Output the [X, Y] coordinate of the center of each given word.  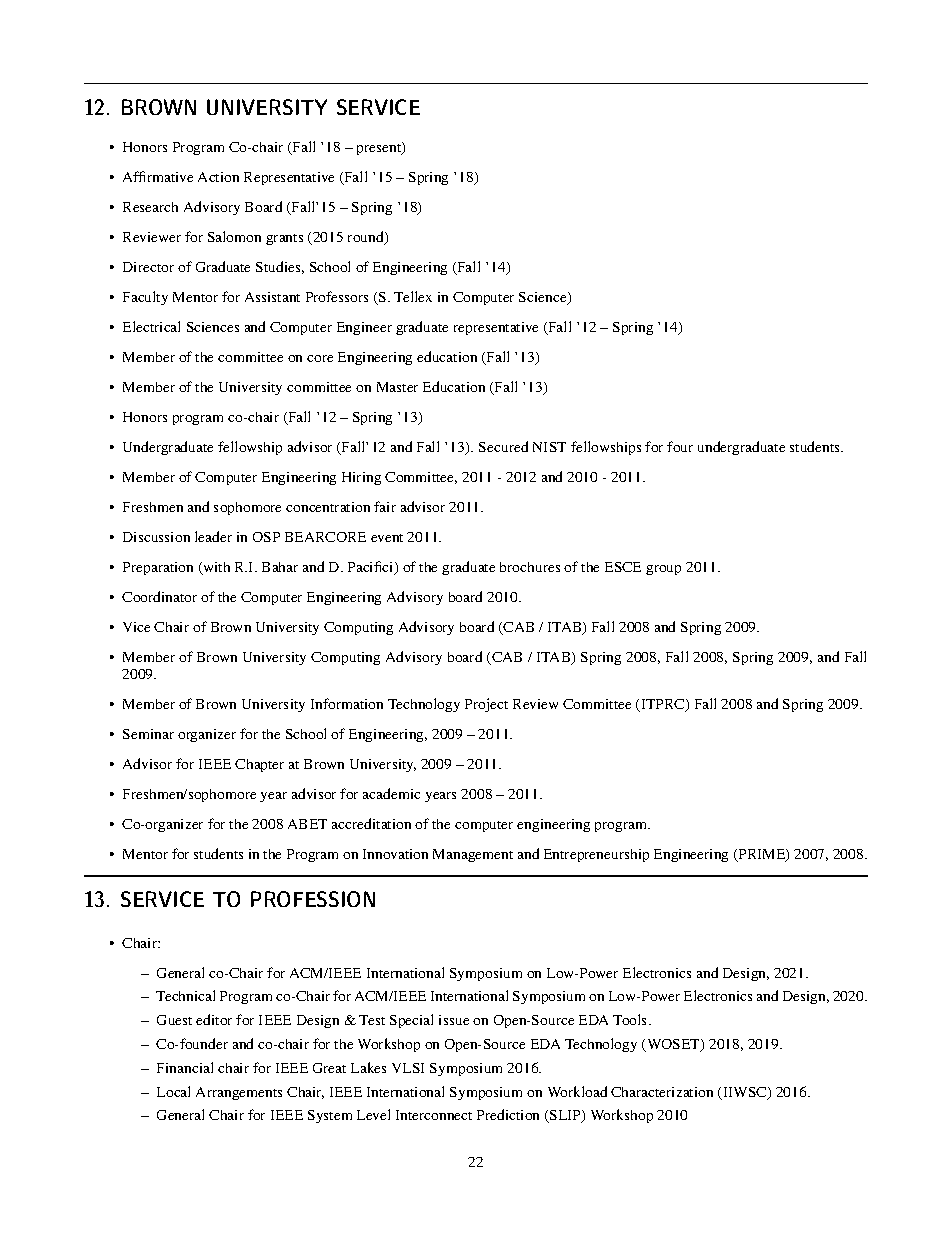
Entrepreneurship [596, 855]
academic [391, 793]
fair [385, 506]
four [680, 446]
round [367, 238]
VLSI [408, 1068]
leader [213, 536]
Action [218, 177]
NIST [549, 447]
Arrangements [239, 1093]
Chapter [259, 765]
